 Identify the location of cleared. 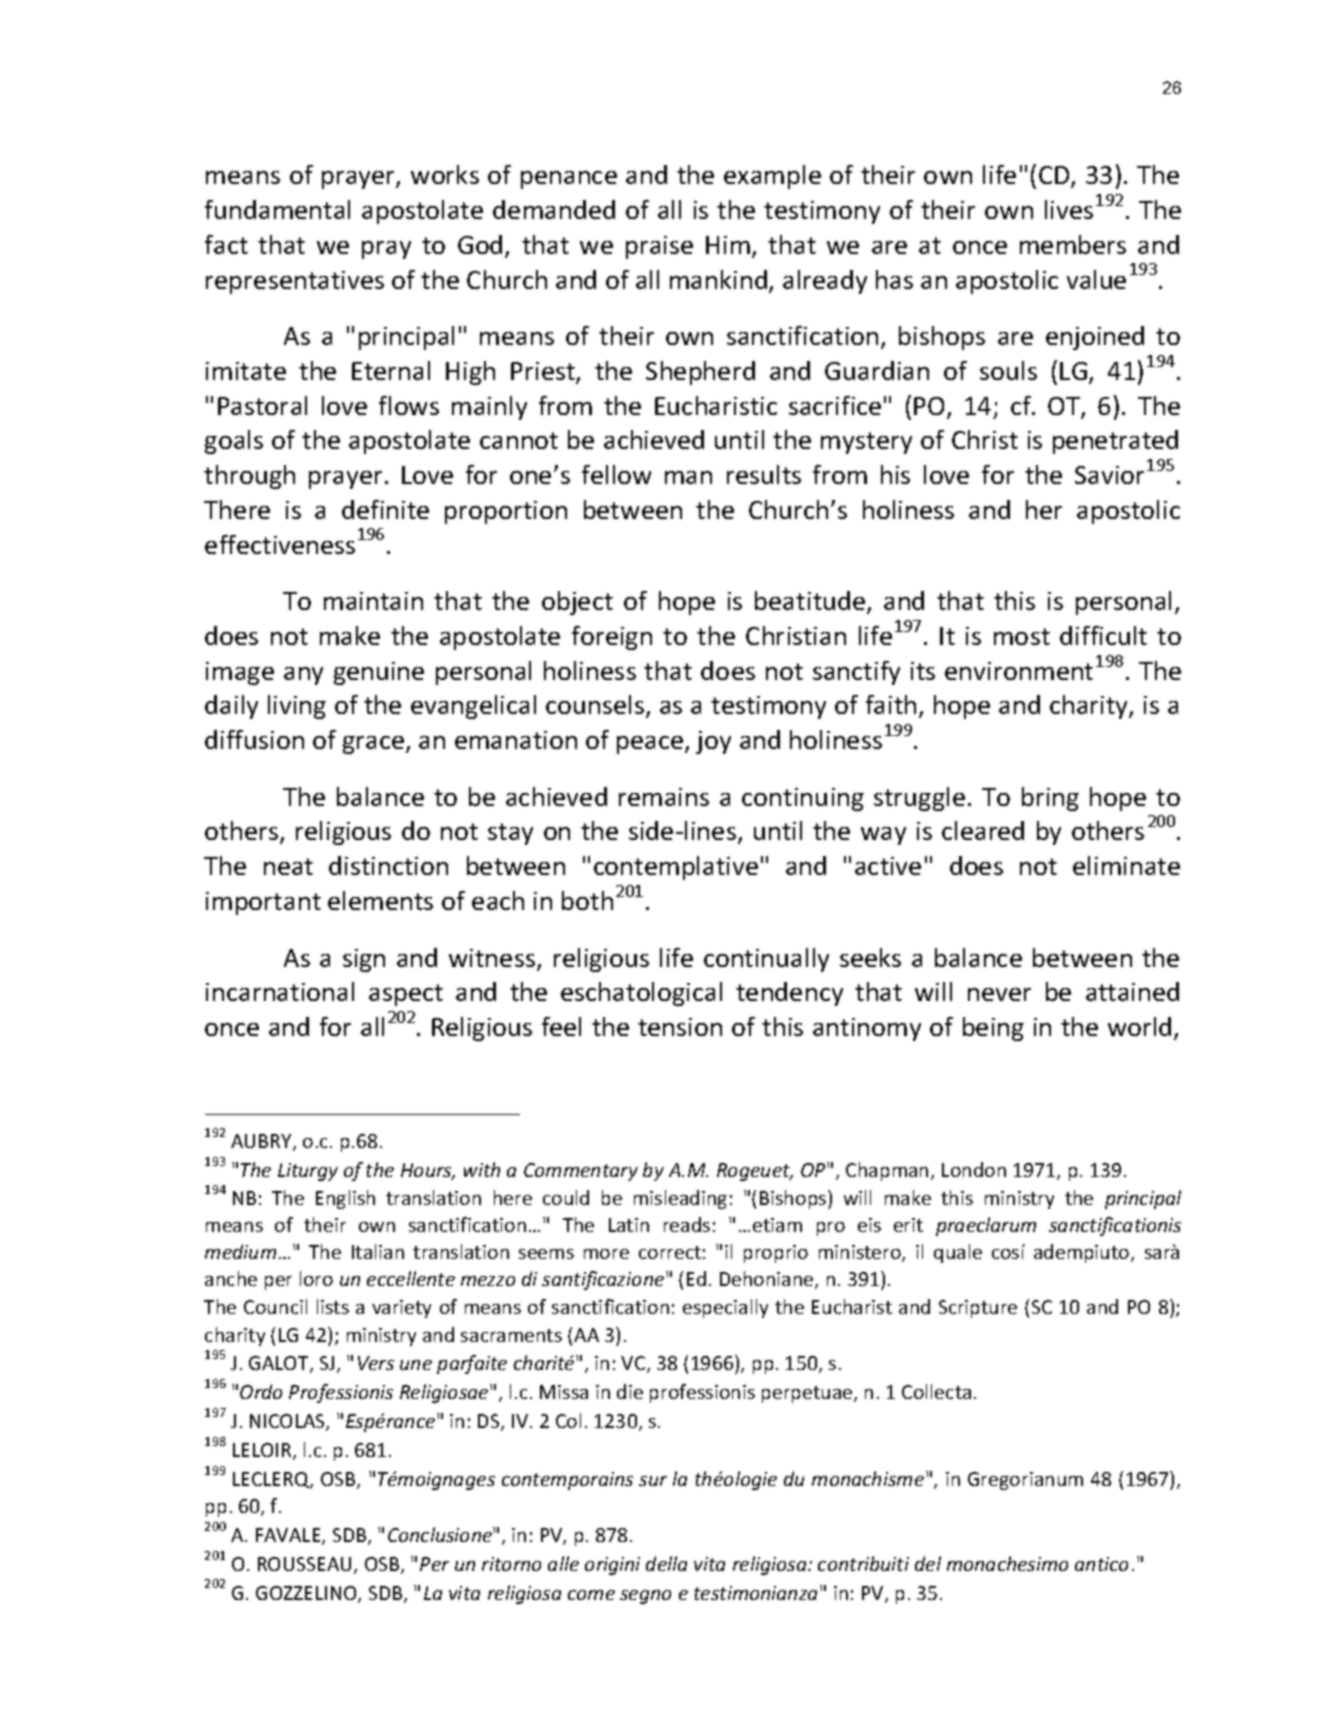
(983, 830).
